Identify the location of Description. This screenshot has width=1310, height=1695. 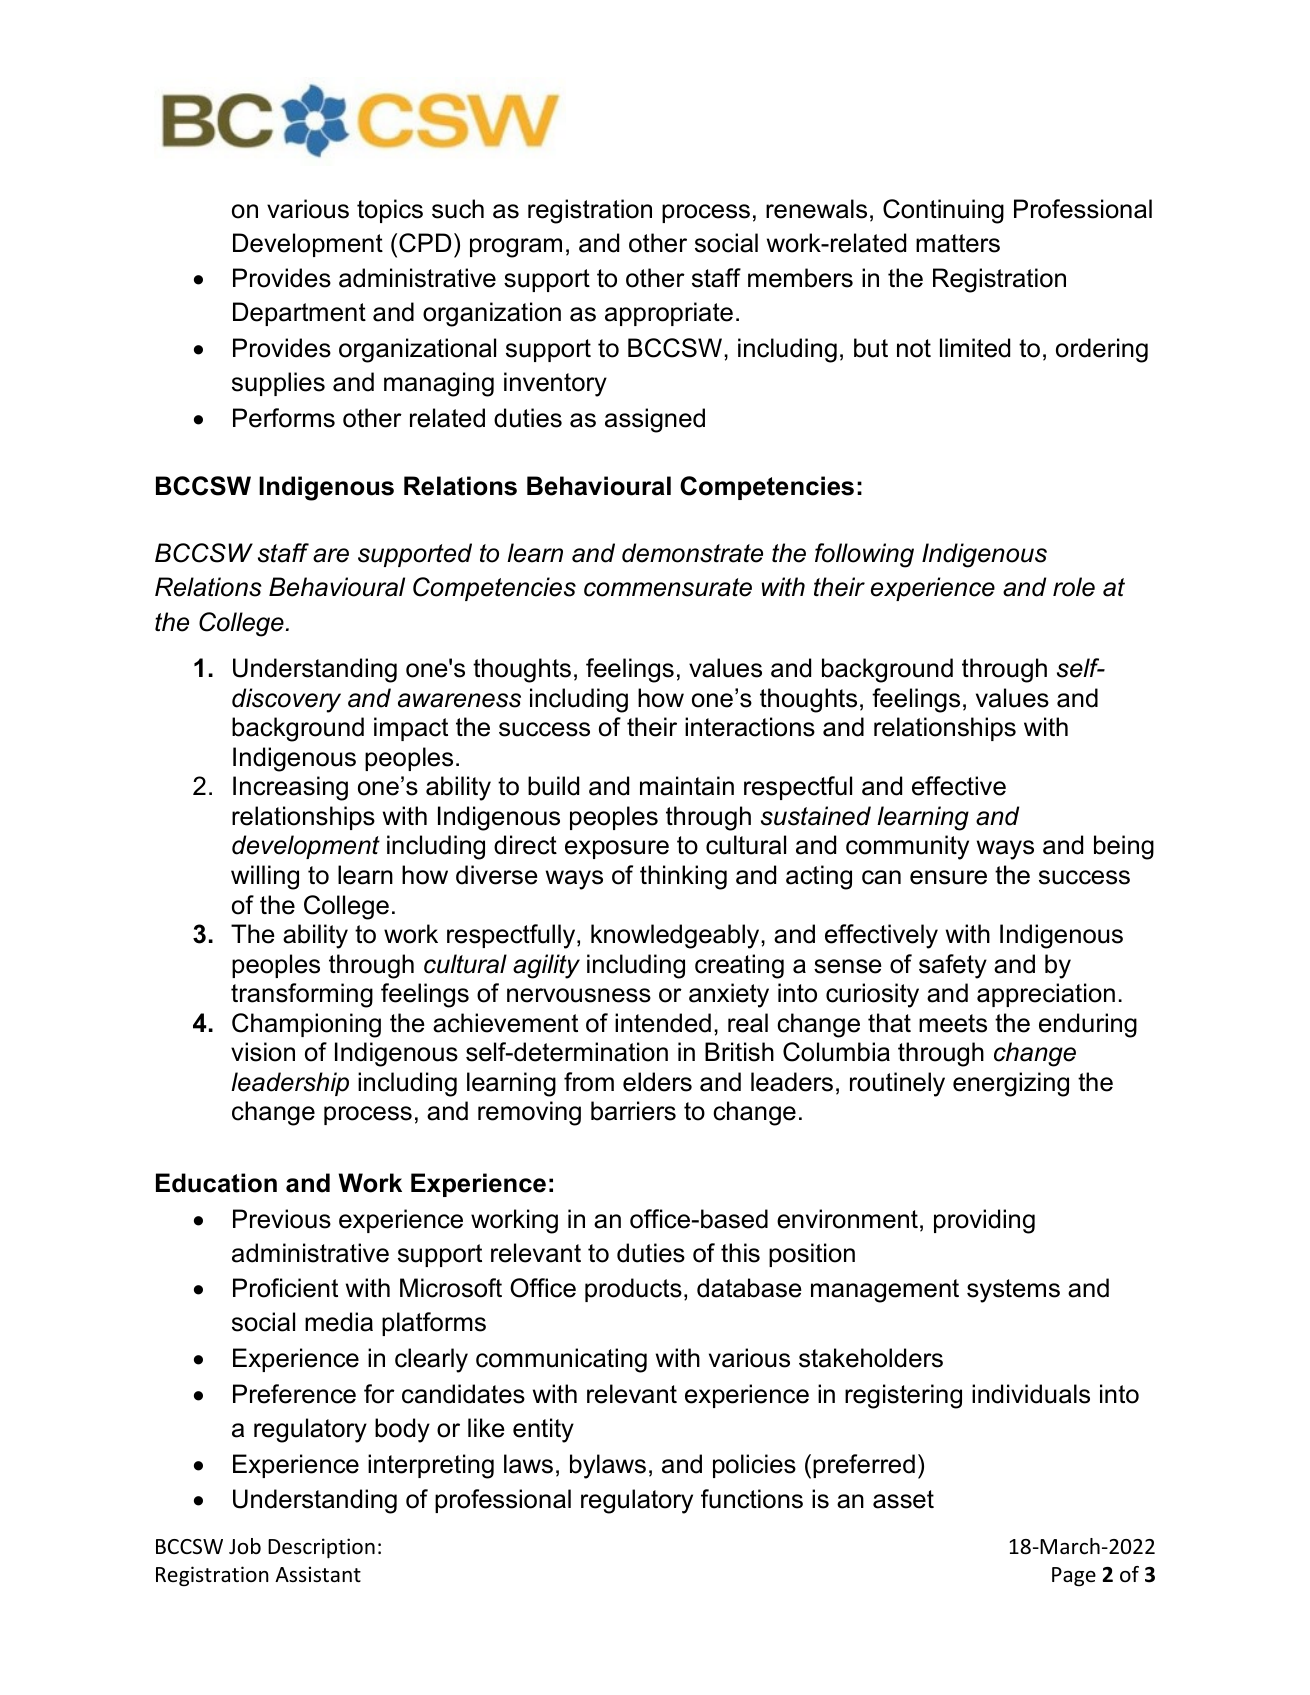
(321, 1548).
